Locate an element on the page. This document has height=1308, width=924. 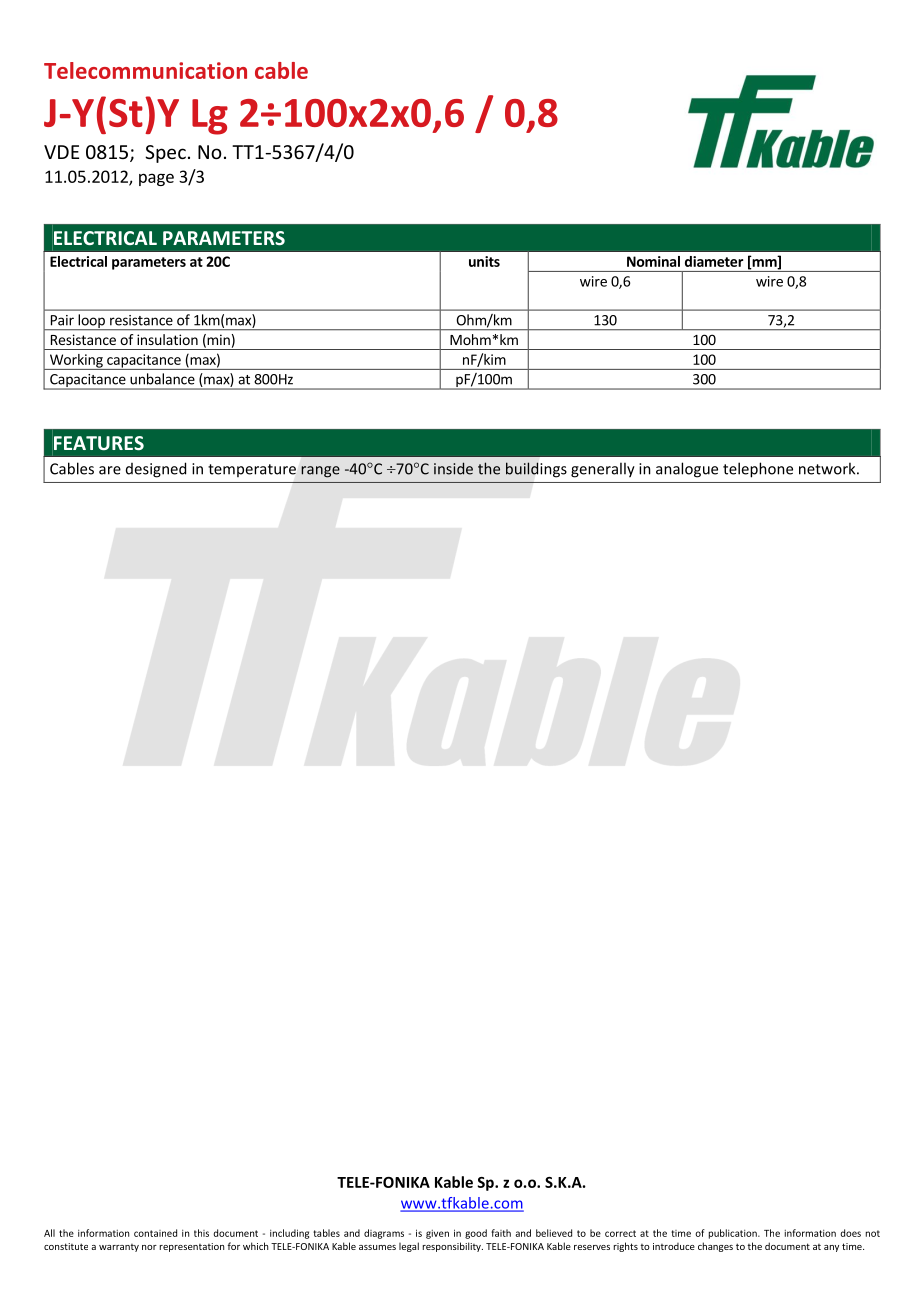
designed is located at coordinates (156, 470).
